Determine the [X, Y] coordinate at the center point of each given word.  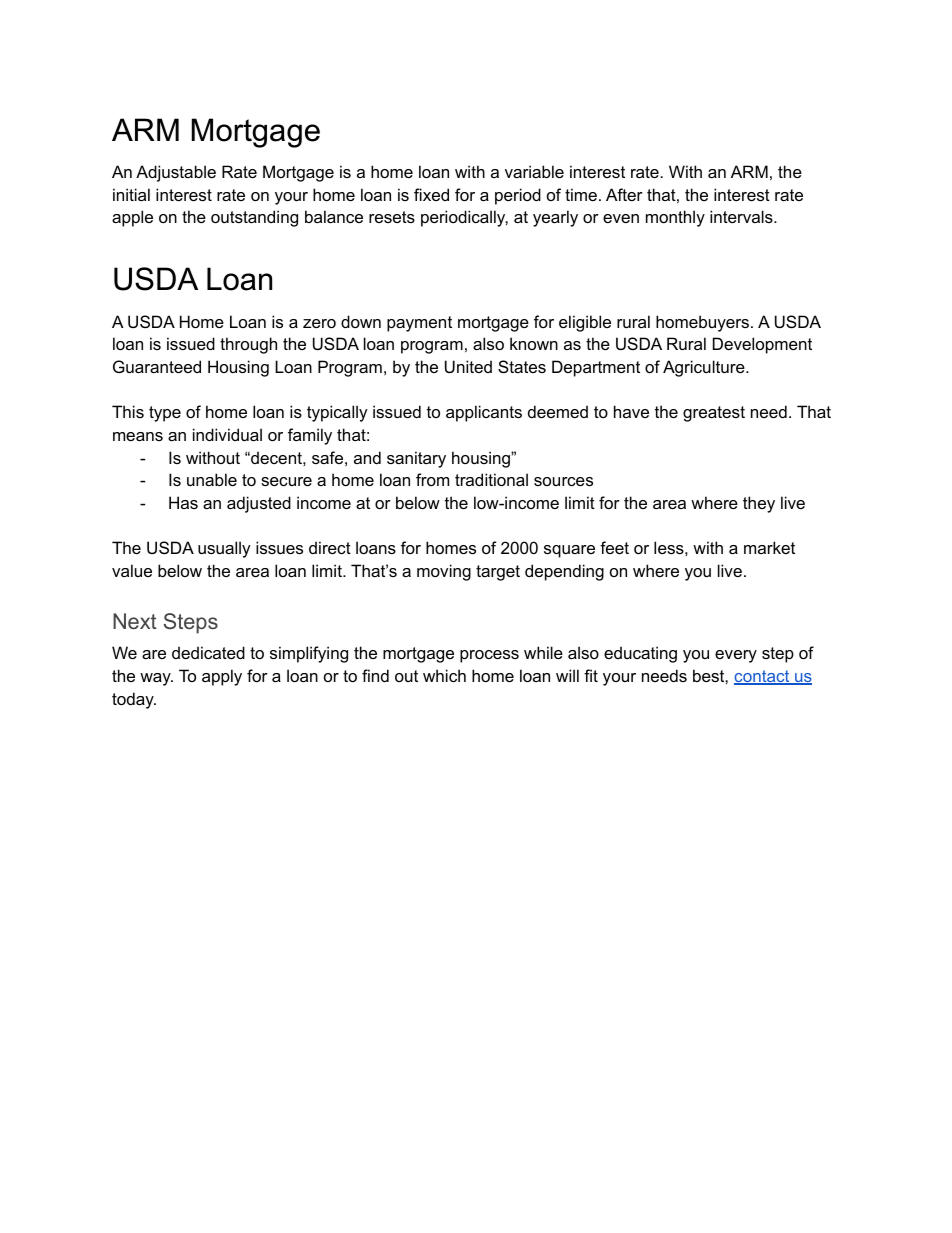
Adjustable [176, 173]
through [248, 345]
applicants [484, 413]
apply [222, 677]
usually [224, 549]
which [444, 675]
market [769, 547]
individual [227, 434]
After [624, 194]
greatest [714, 414]
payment [419, 324]
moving [444, 572]
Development [762, 345]
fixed [431, 194]
